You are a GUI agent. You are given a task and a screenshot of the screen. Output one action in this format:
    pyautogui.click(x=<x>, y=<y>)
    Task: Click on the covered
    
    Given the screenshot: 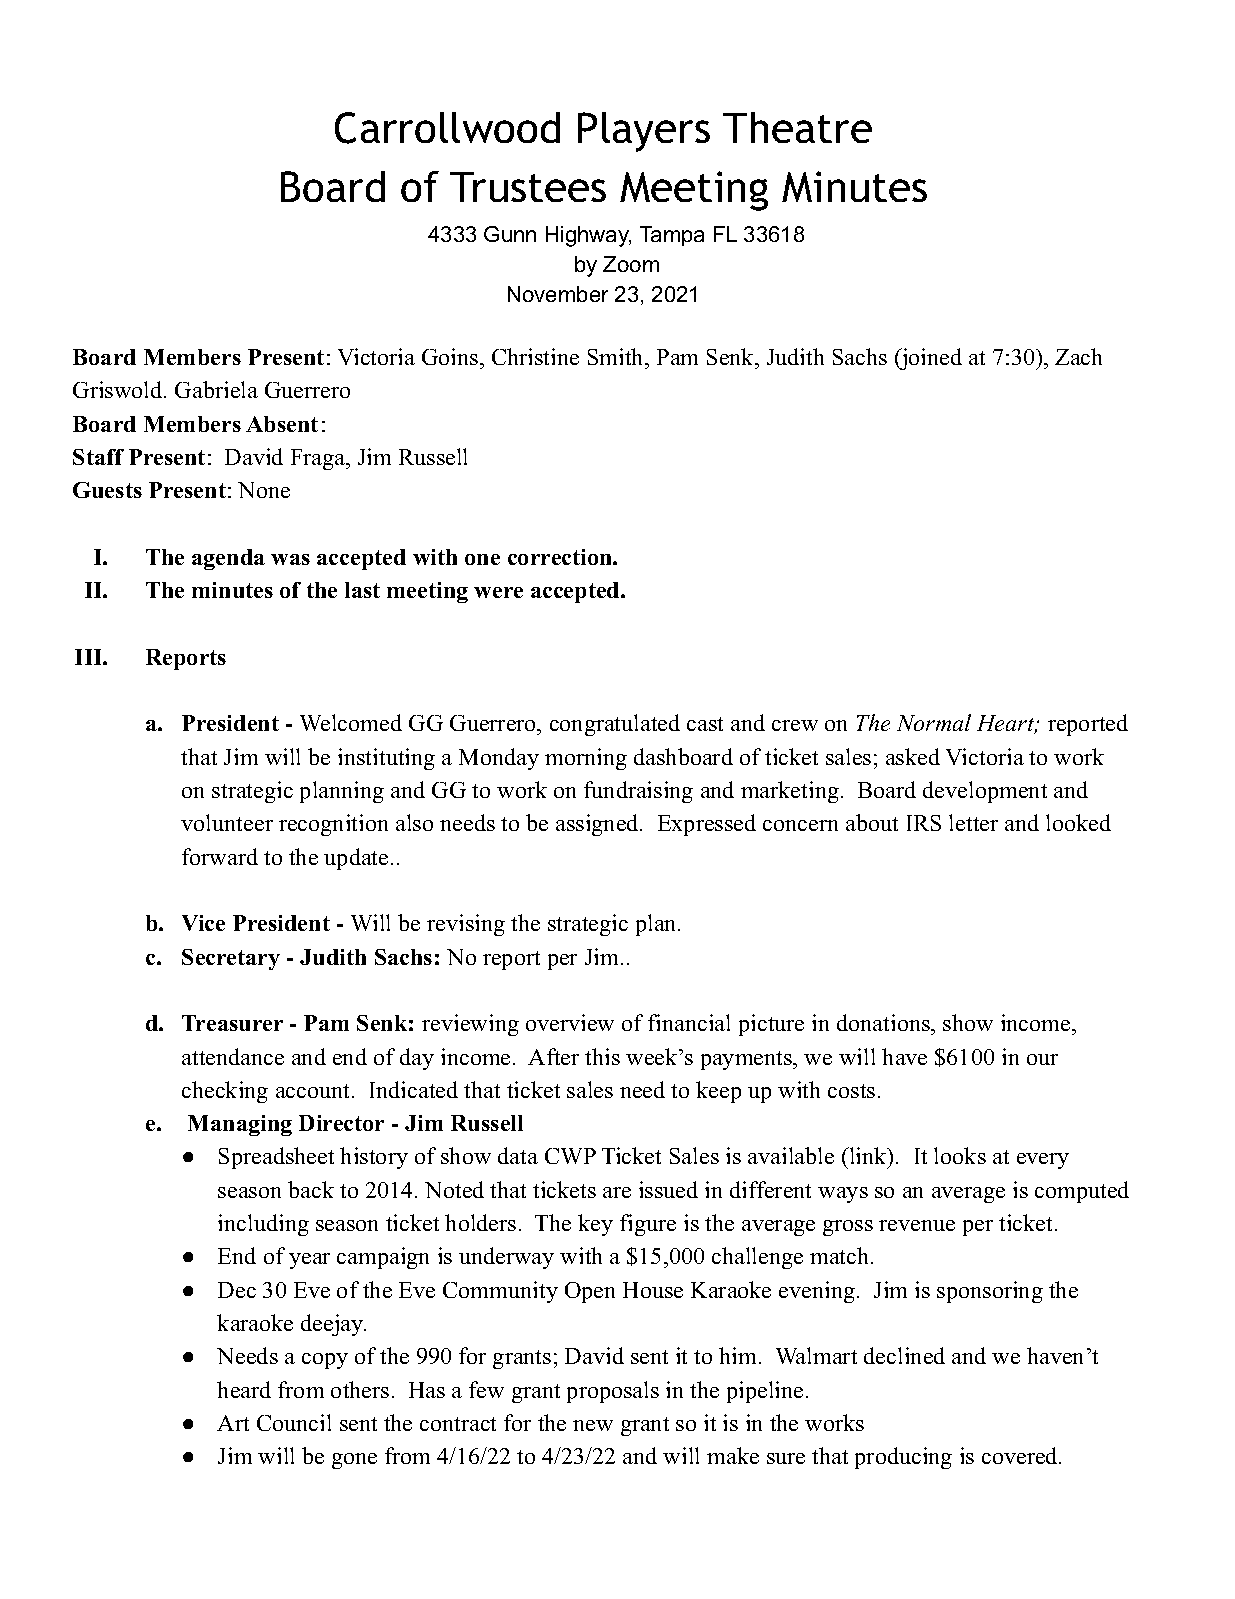 What is the action you would take?
    pyautogui.click(x=1021, y=1455)
